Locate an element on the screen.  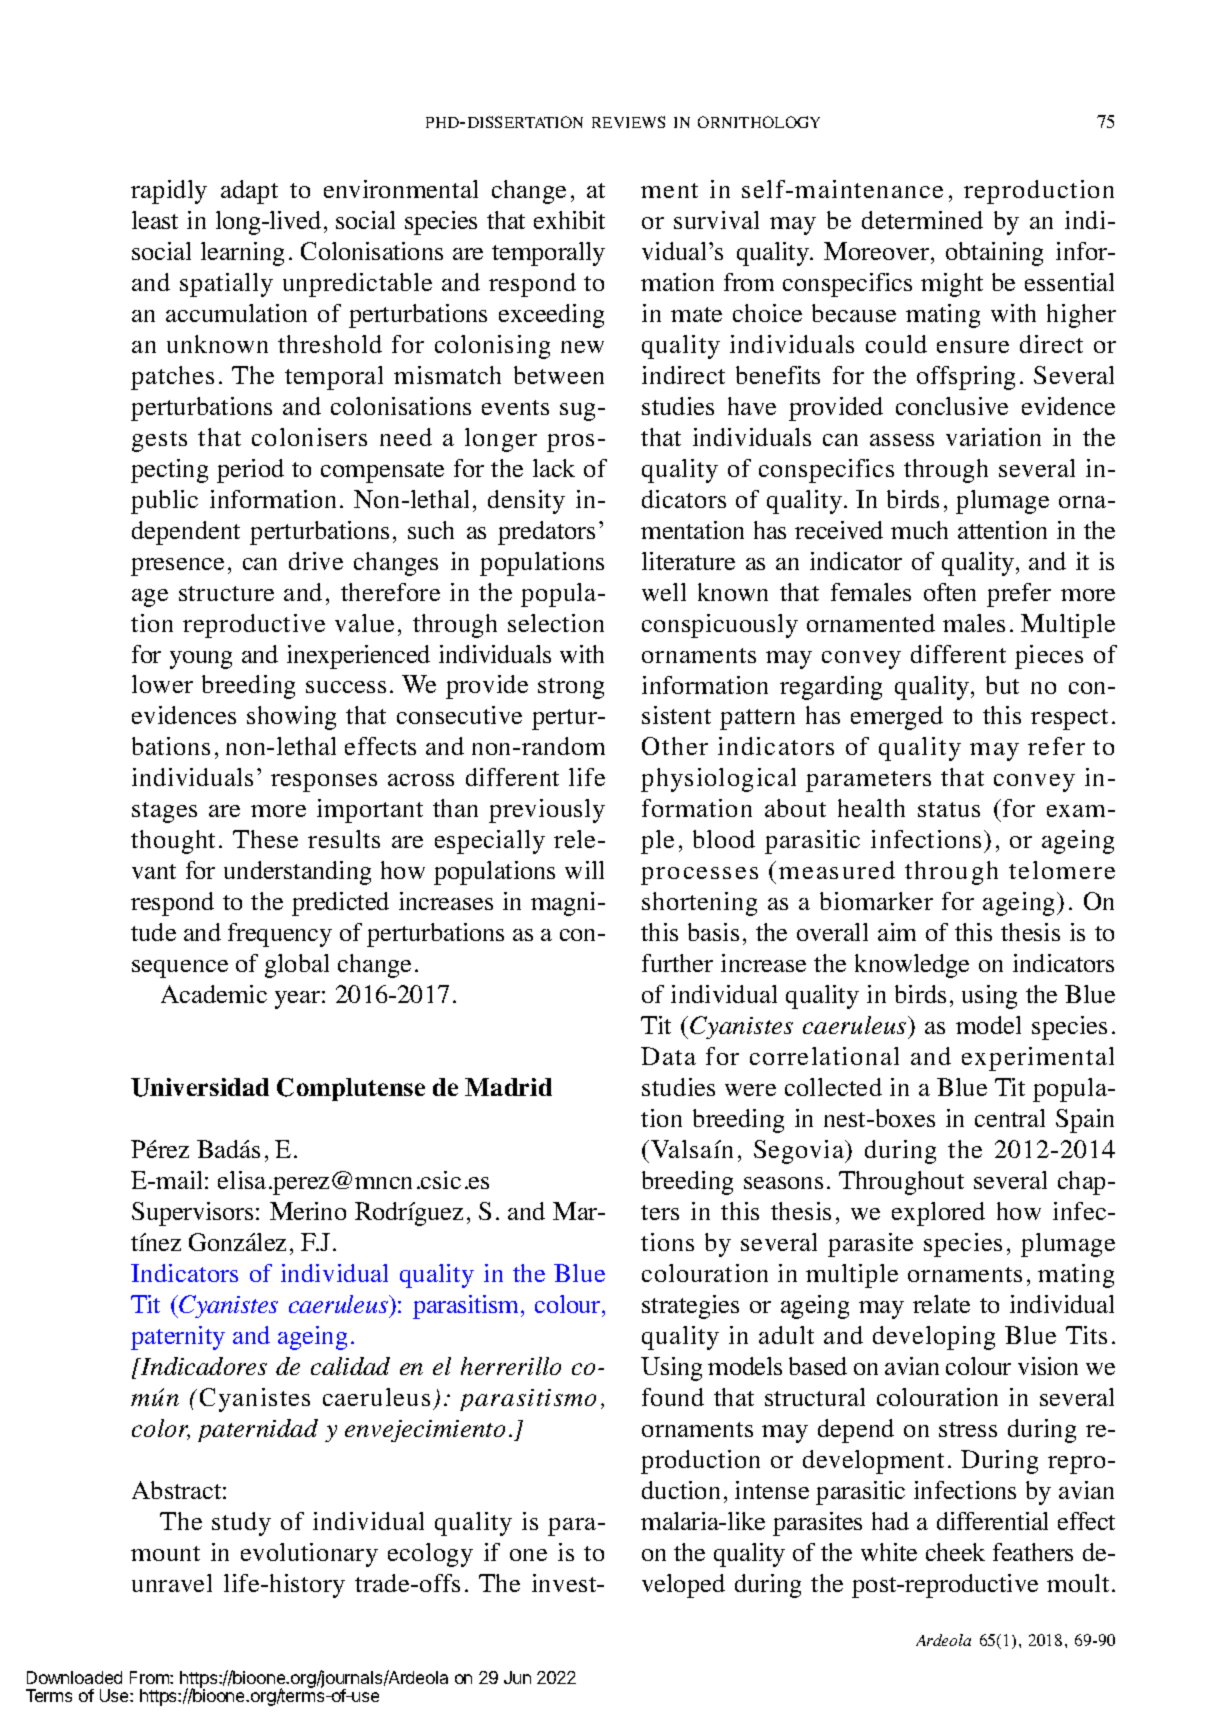
determined is located at coordinates (922, 220).
